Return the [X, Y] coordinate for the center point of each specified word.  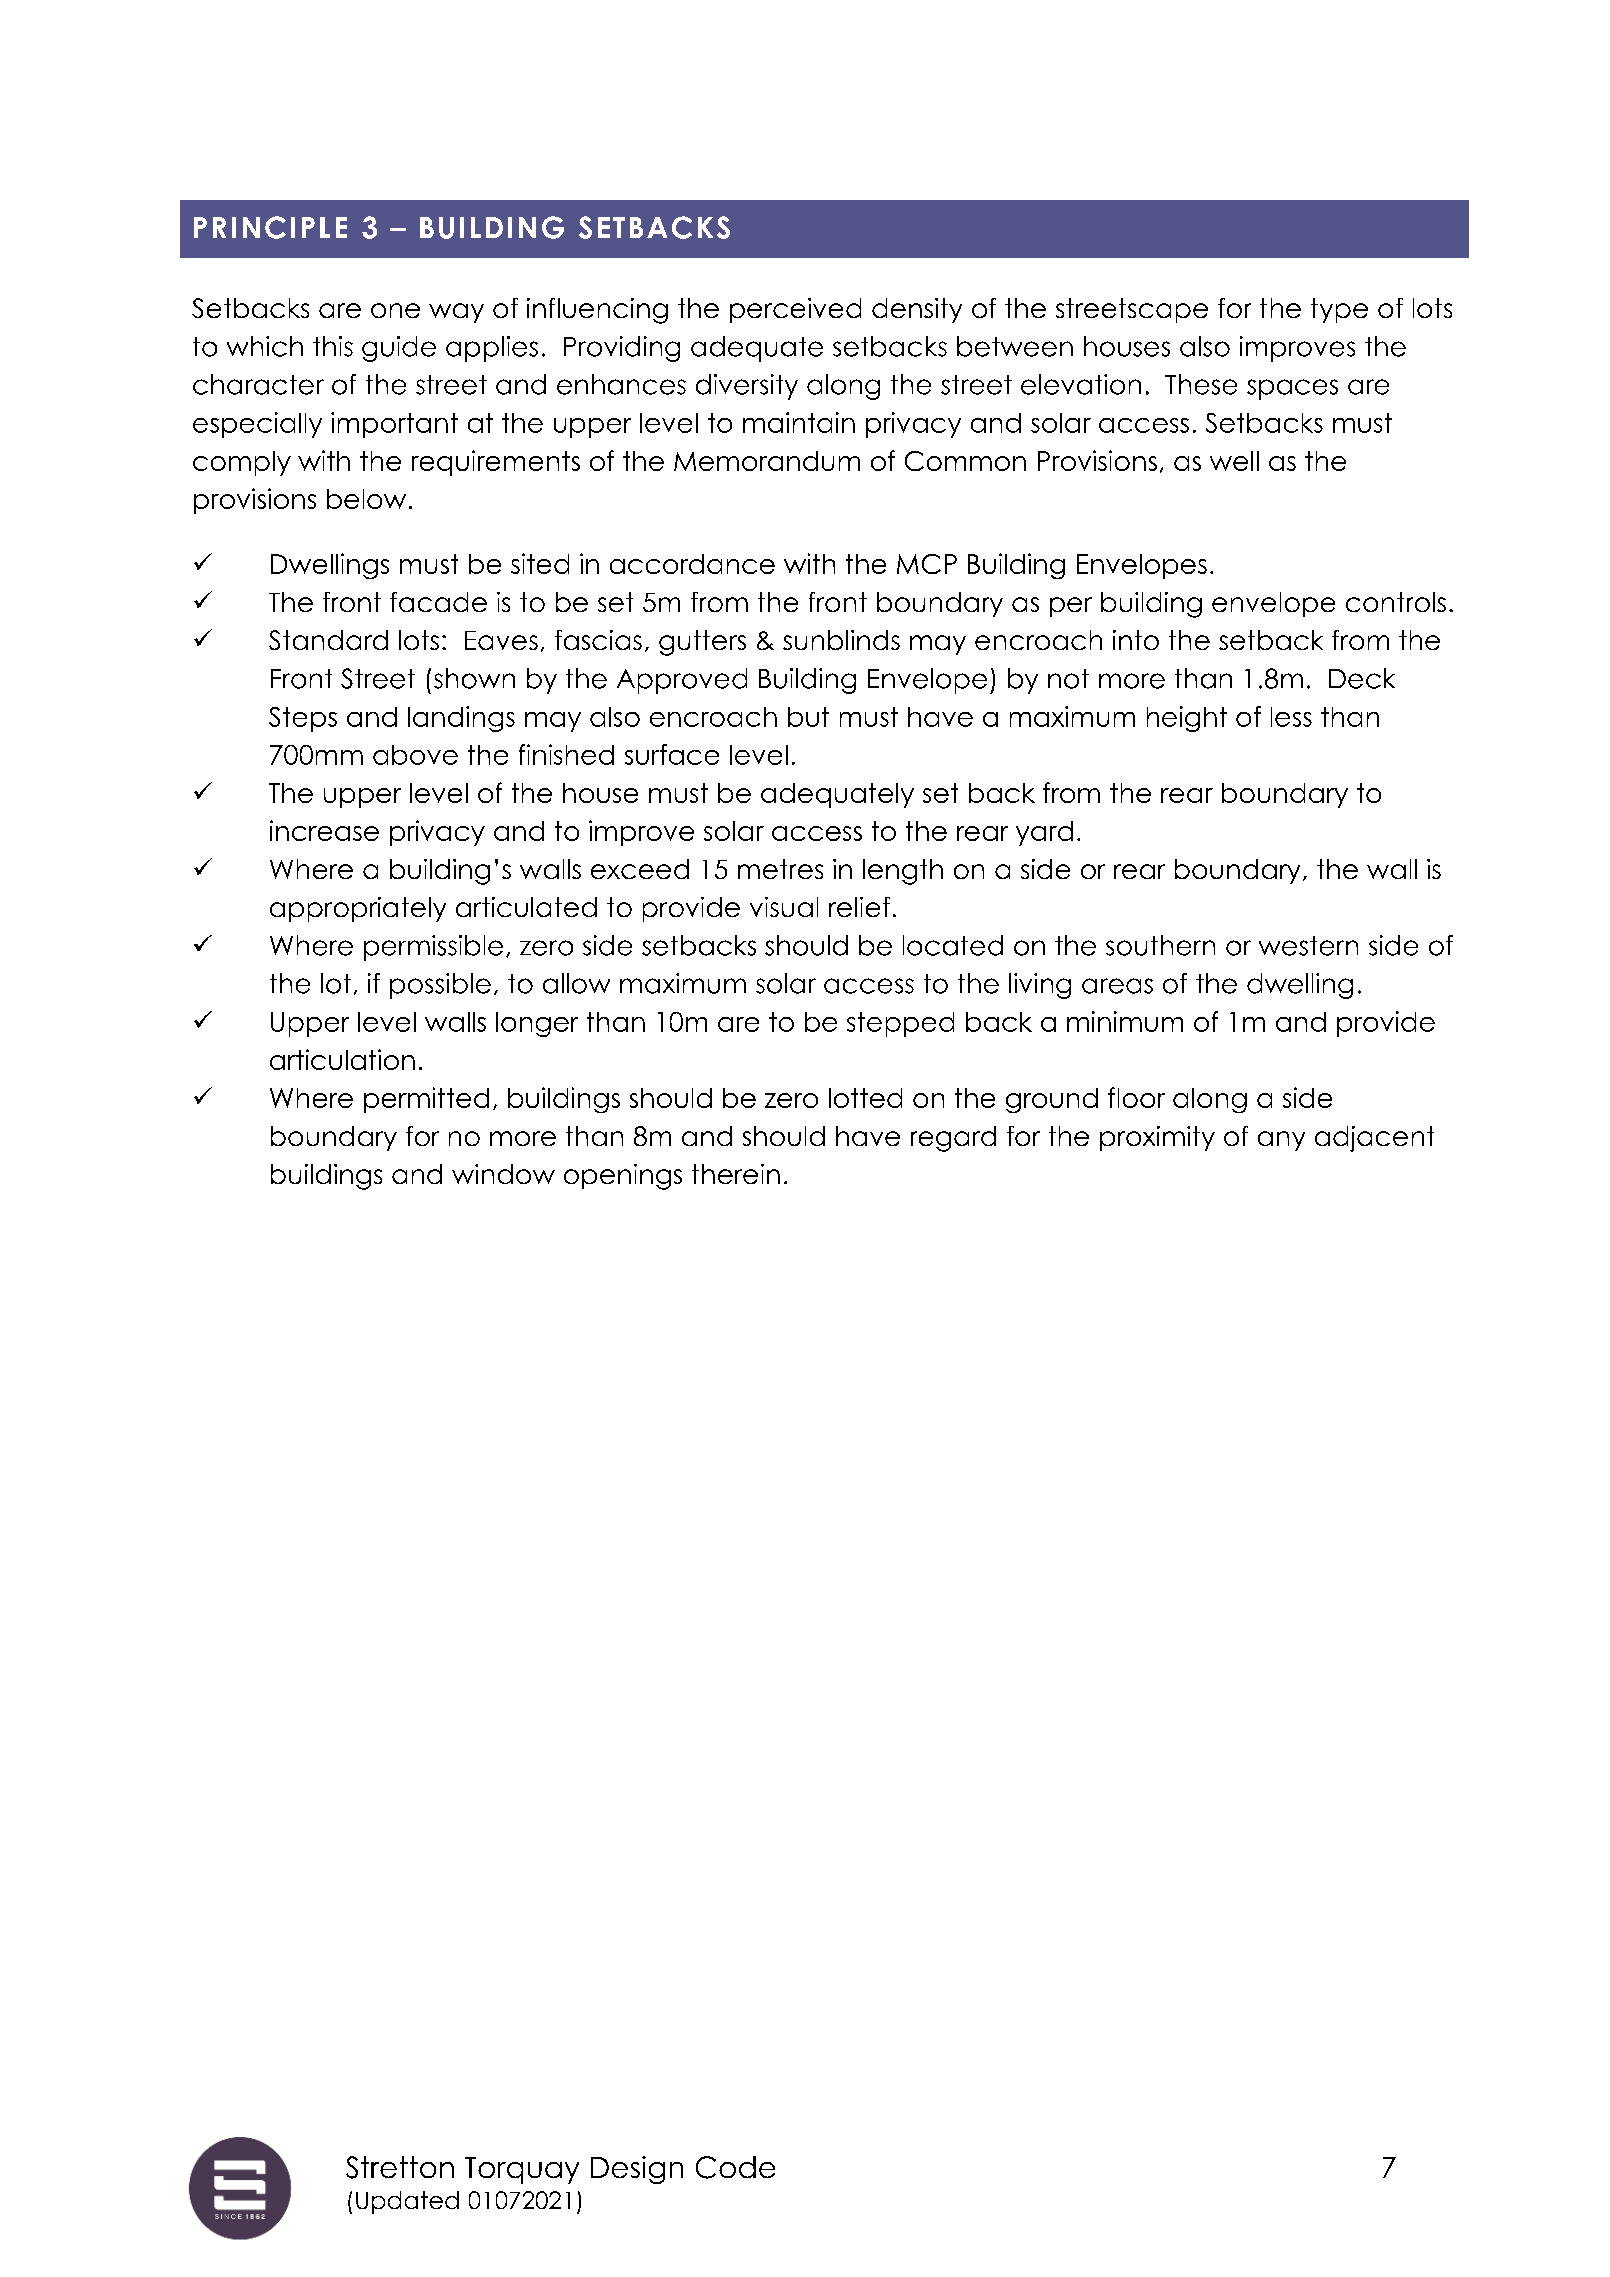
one [395, 310]
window [503, 1174]
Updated [407, 2202]
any [1281, 1141]
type [1339, 310]
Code [735, 2167]
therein [736, 1174]
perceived [795, 310]
